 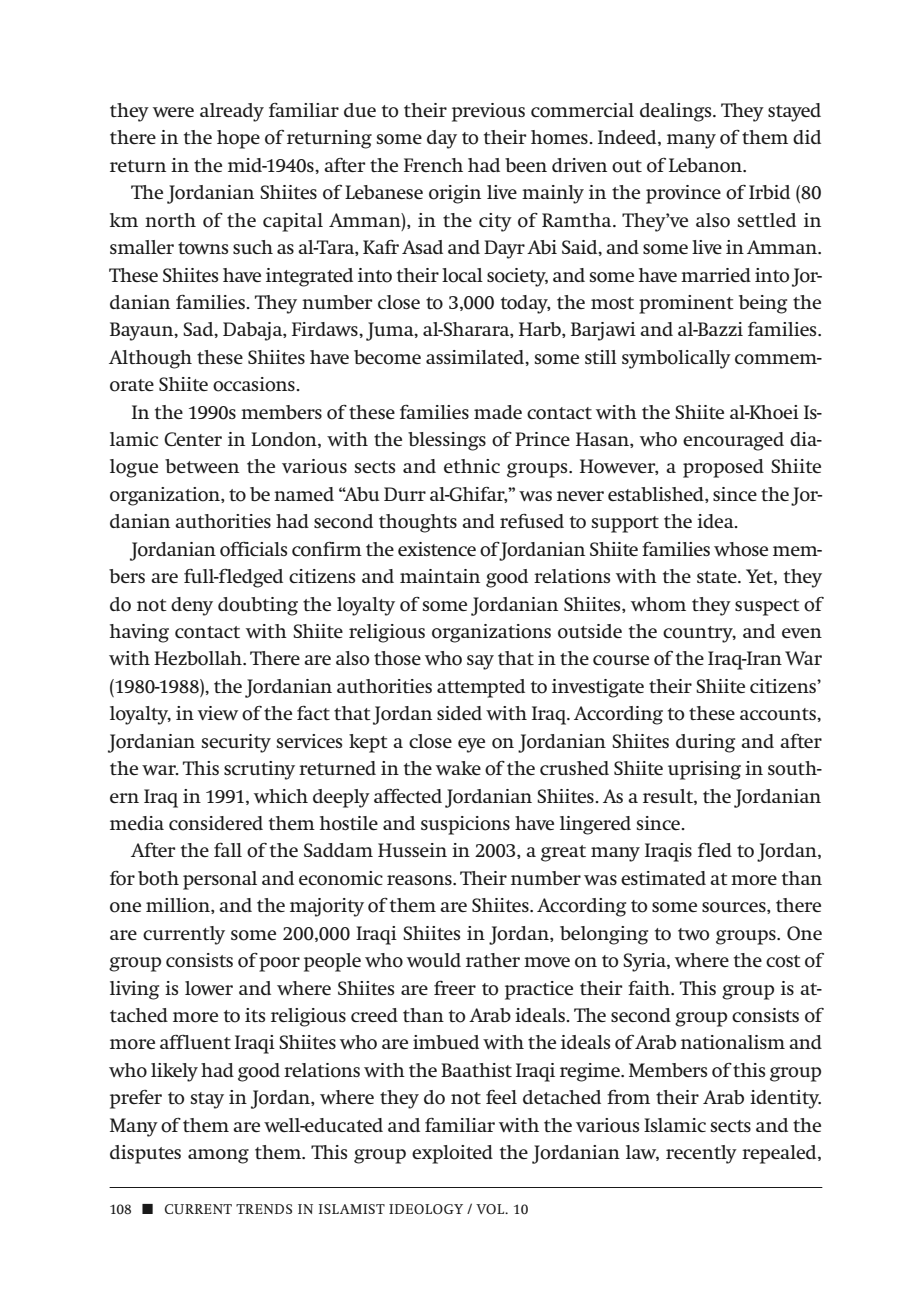 What do you see at coordinates (707, 165) in the page?
I see `Lebanon` at bounding box center [707, 165].
